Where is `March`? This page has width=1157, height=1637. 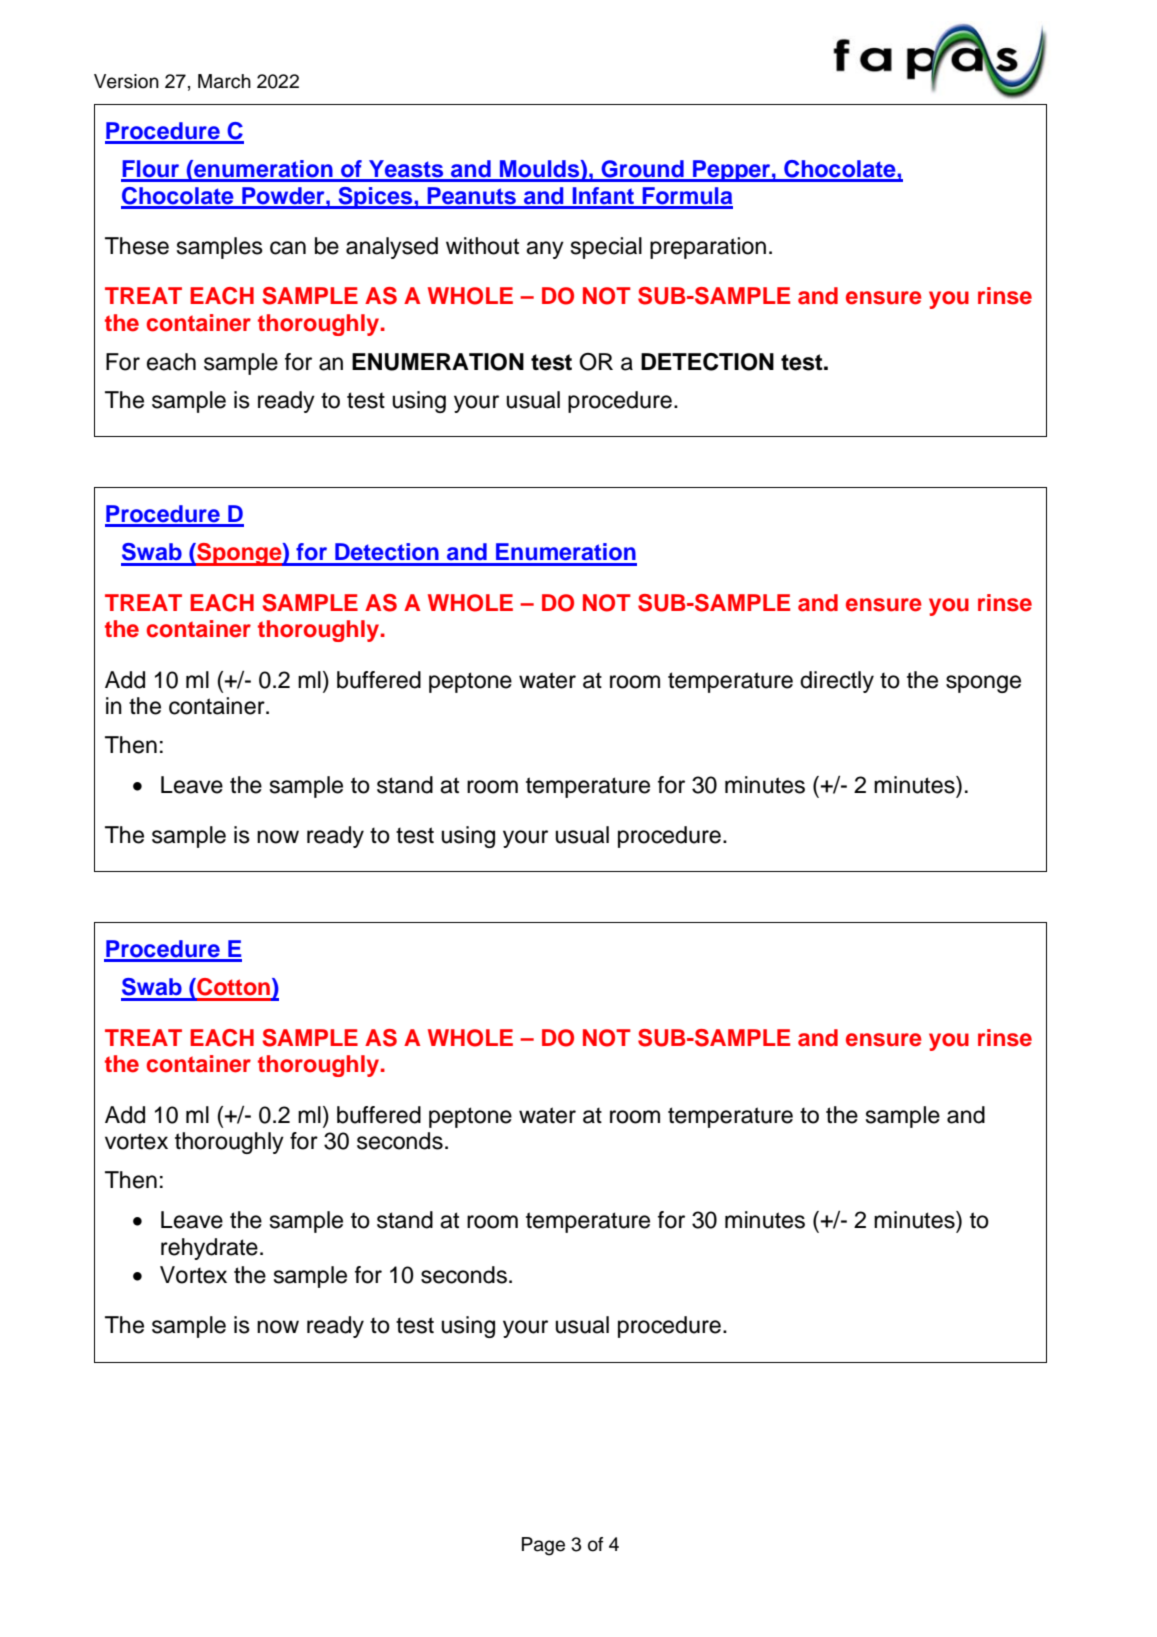
March is located at coordinates (224, 81).
